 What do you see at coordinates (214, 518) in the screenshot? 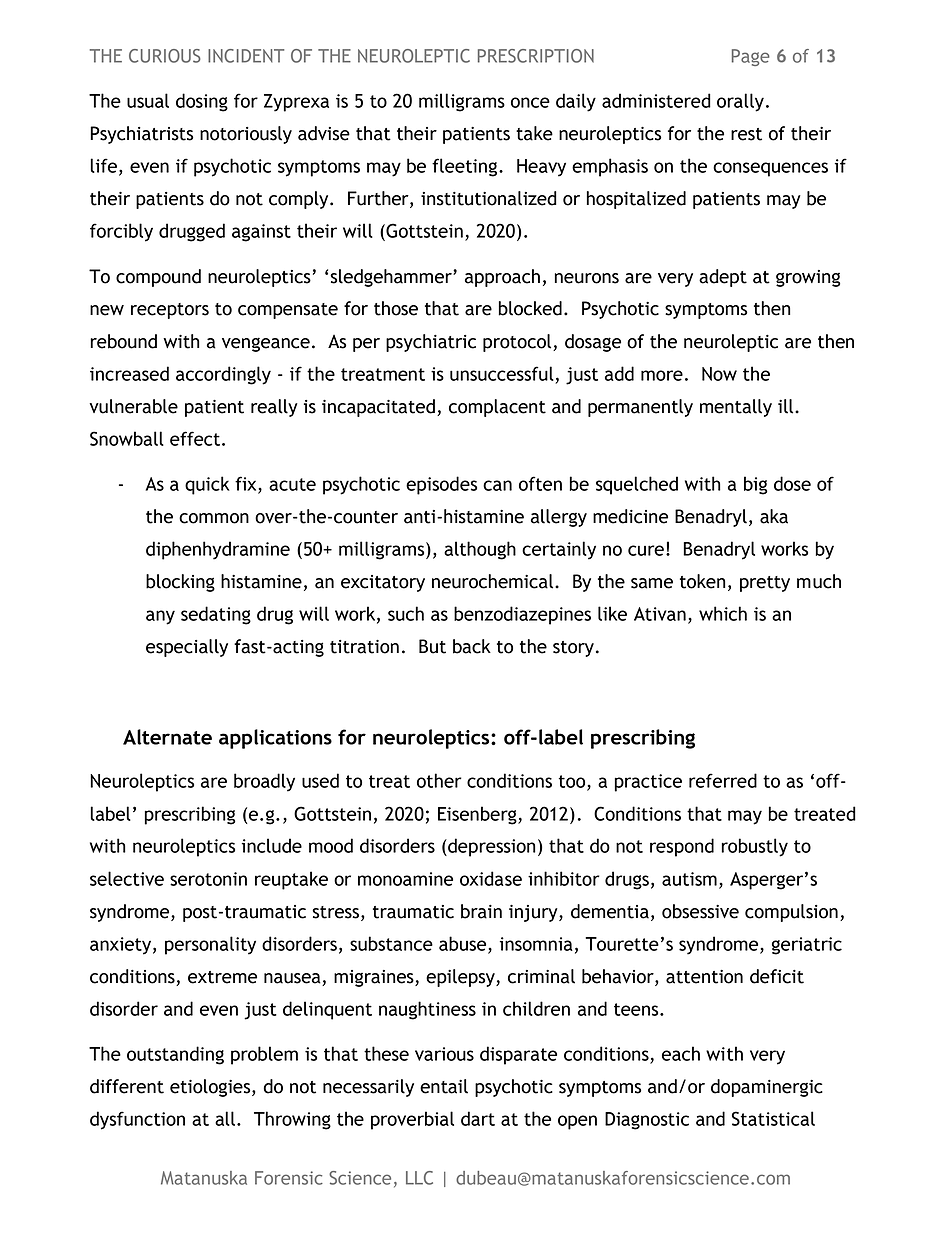
I see `common` at bounding box center [214, 518].
